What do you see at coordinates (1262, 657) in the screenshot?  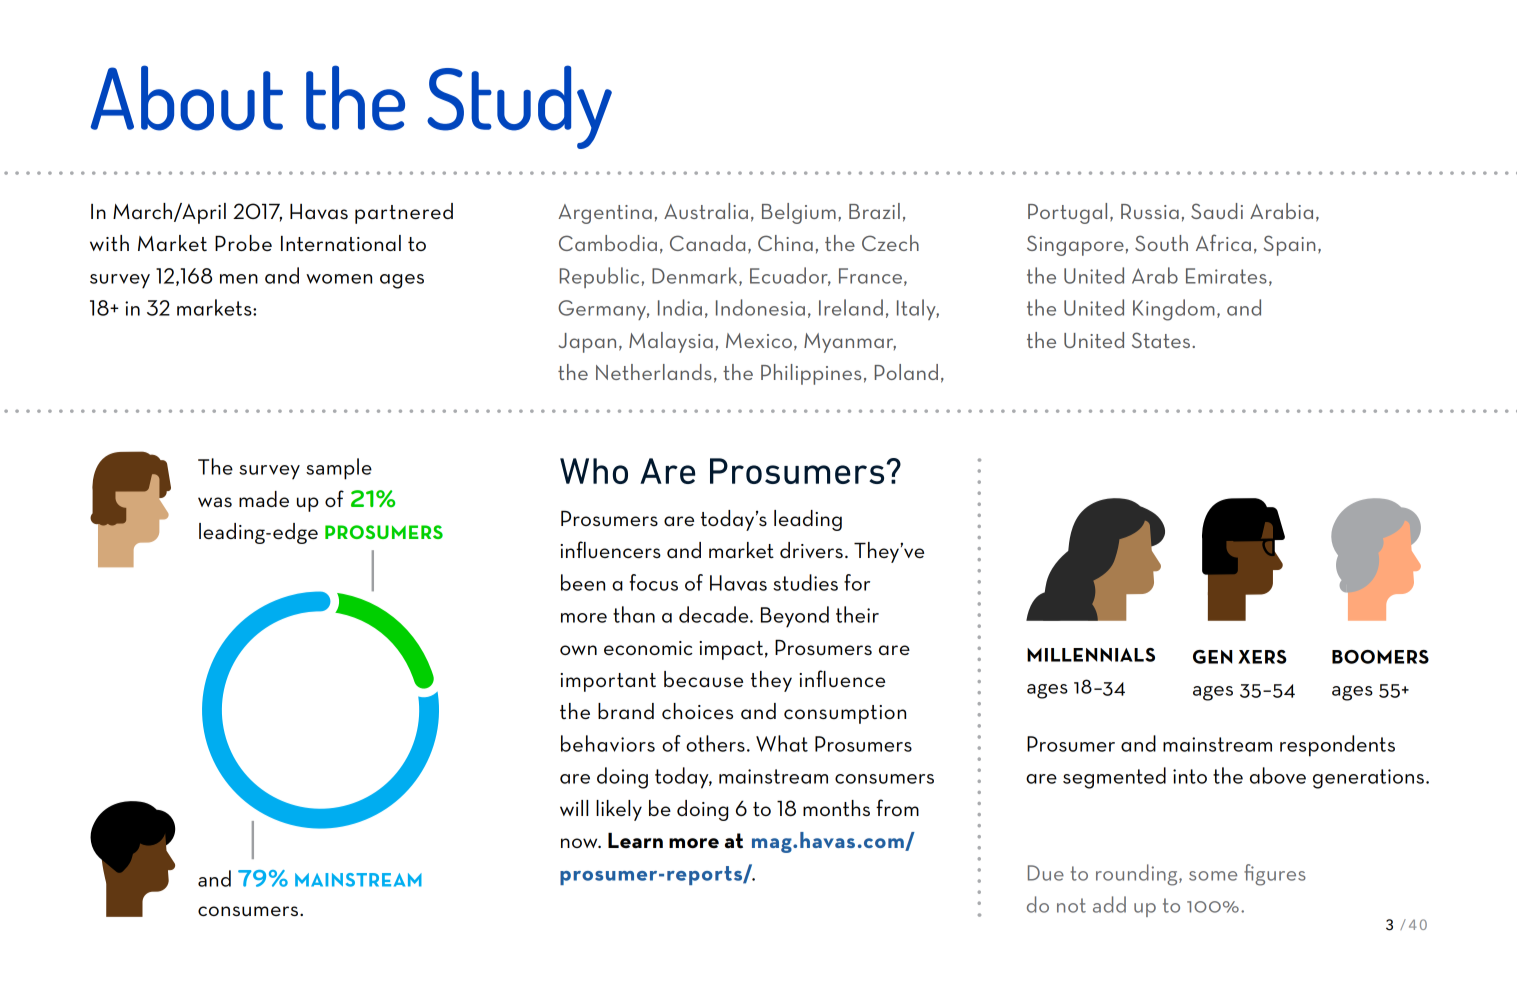 I see `XERS` at bounding box center [1262, 657].
